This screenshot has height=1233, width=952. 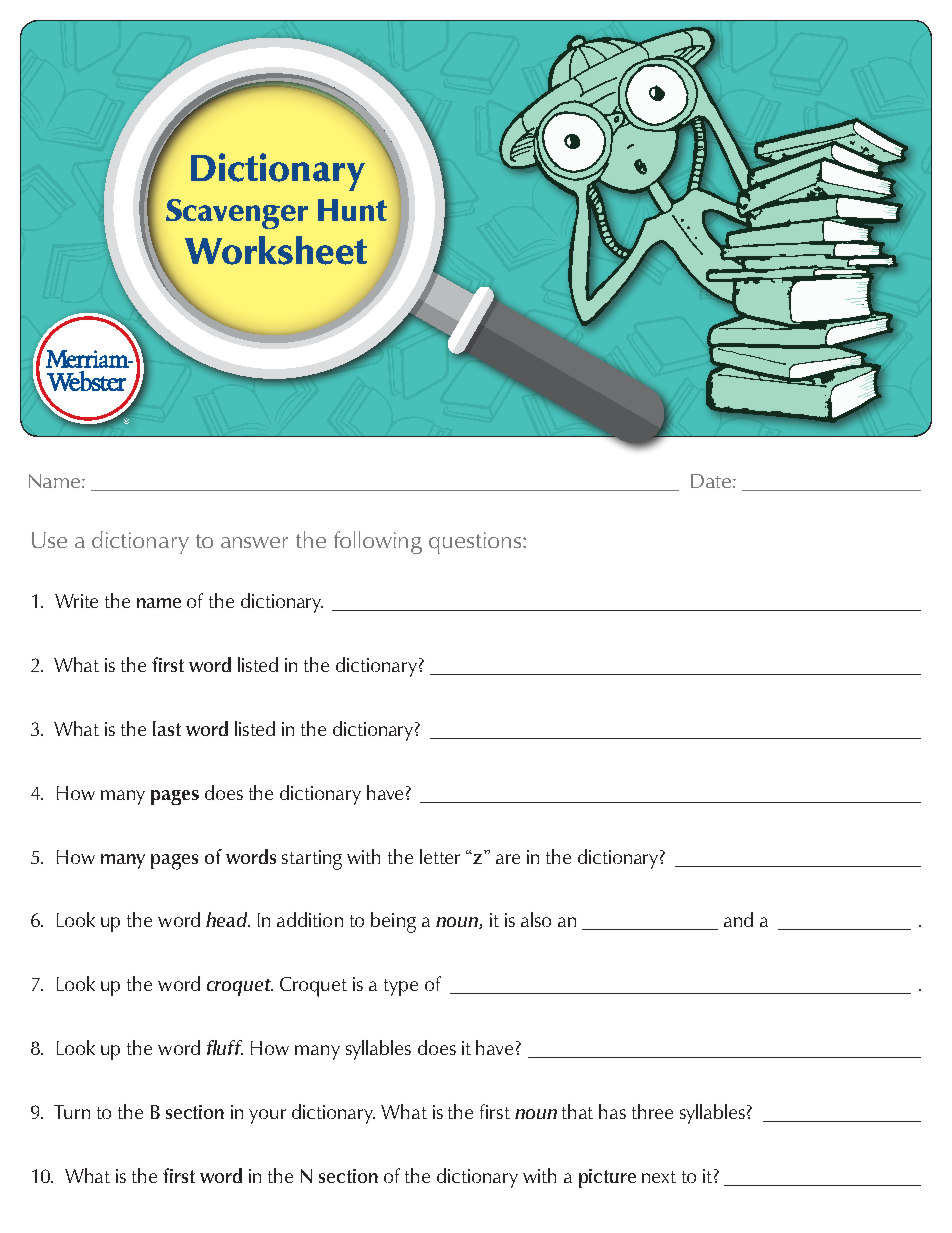 What do you see at coordinates (352, 210) in the screenshot?
I see `Hunt` at bounding box center [352, 210].
